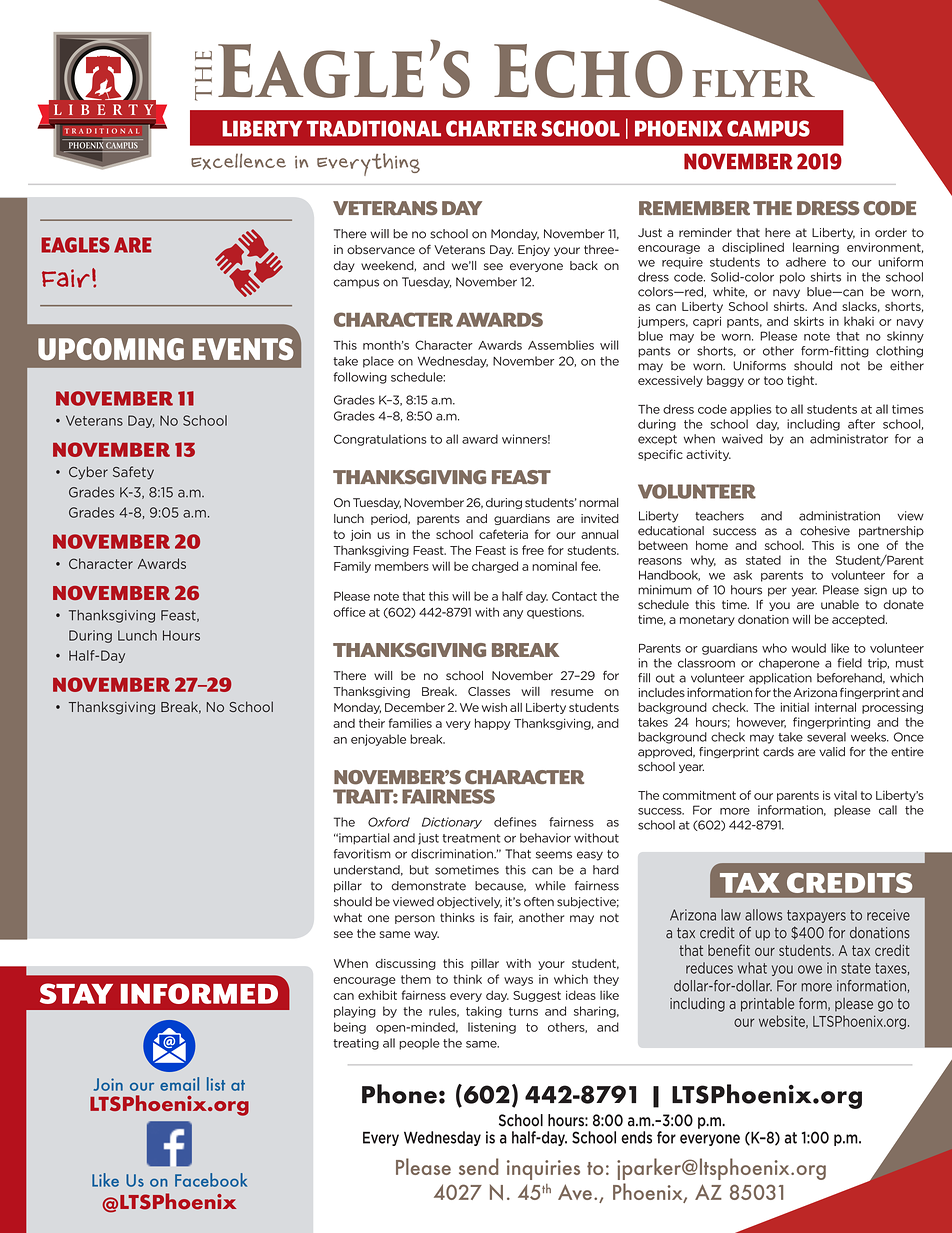 This document has height=1233, width=952. I want to click on Facebook, so click(211, 1180).
